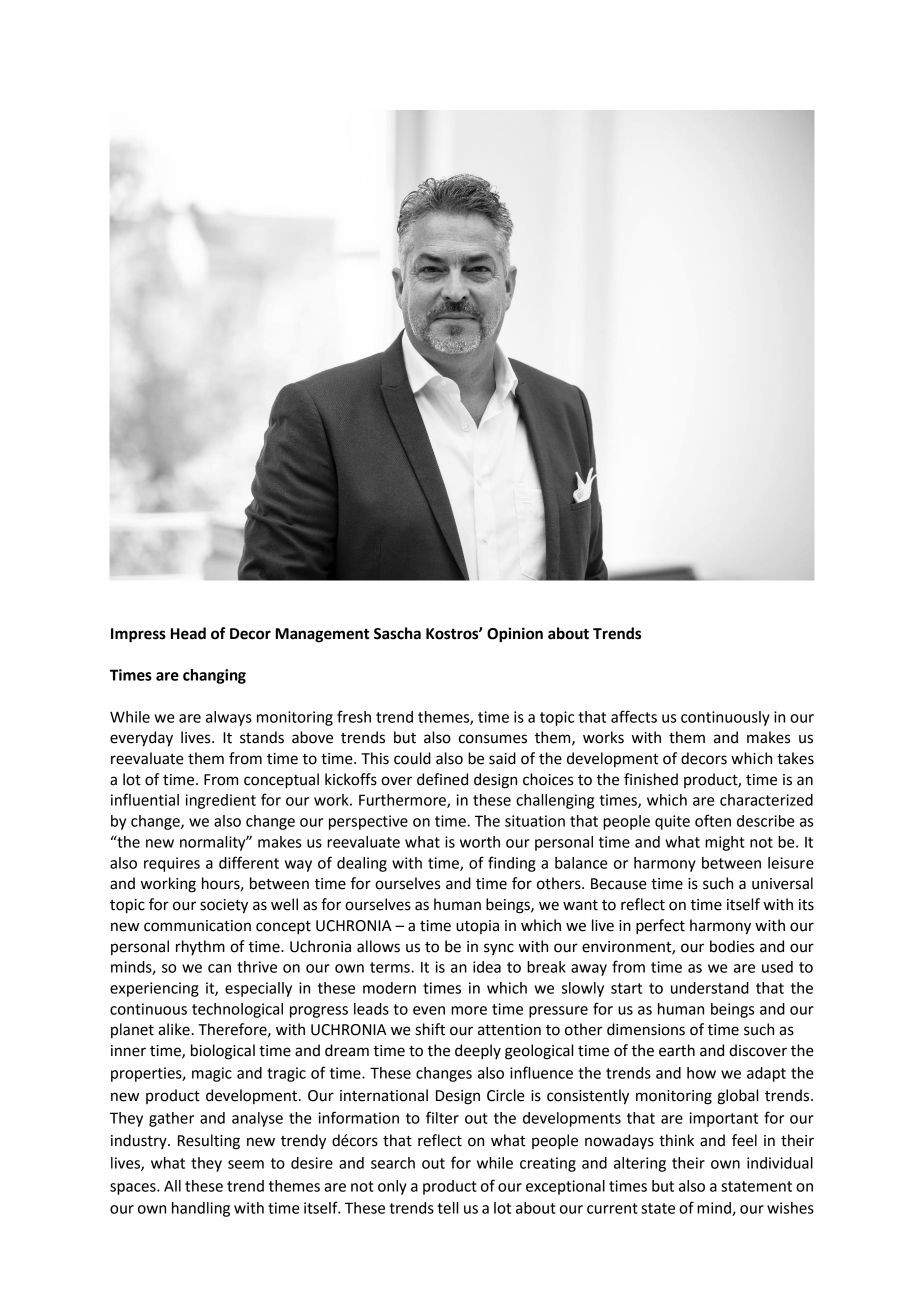  What do you see at coordinates (660, 927) in the screenshot?
I see `perfect` at bounding box center [660, 927].
